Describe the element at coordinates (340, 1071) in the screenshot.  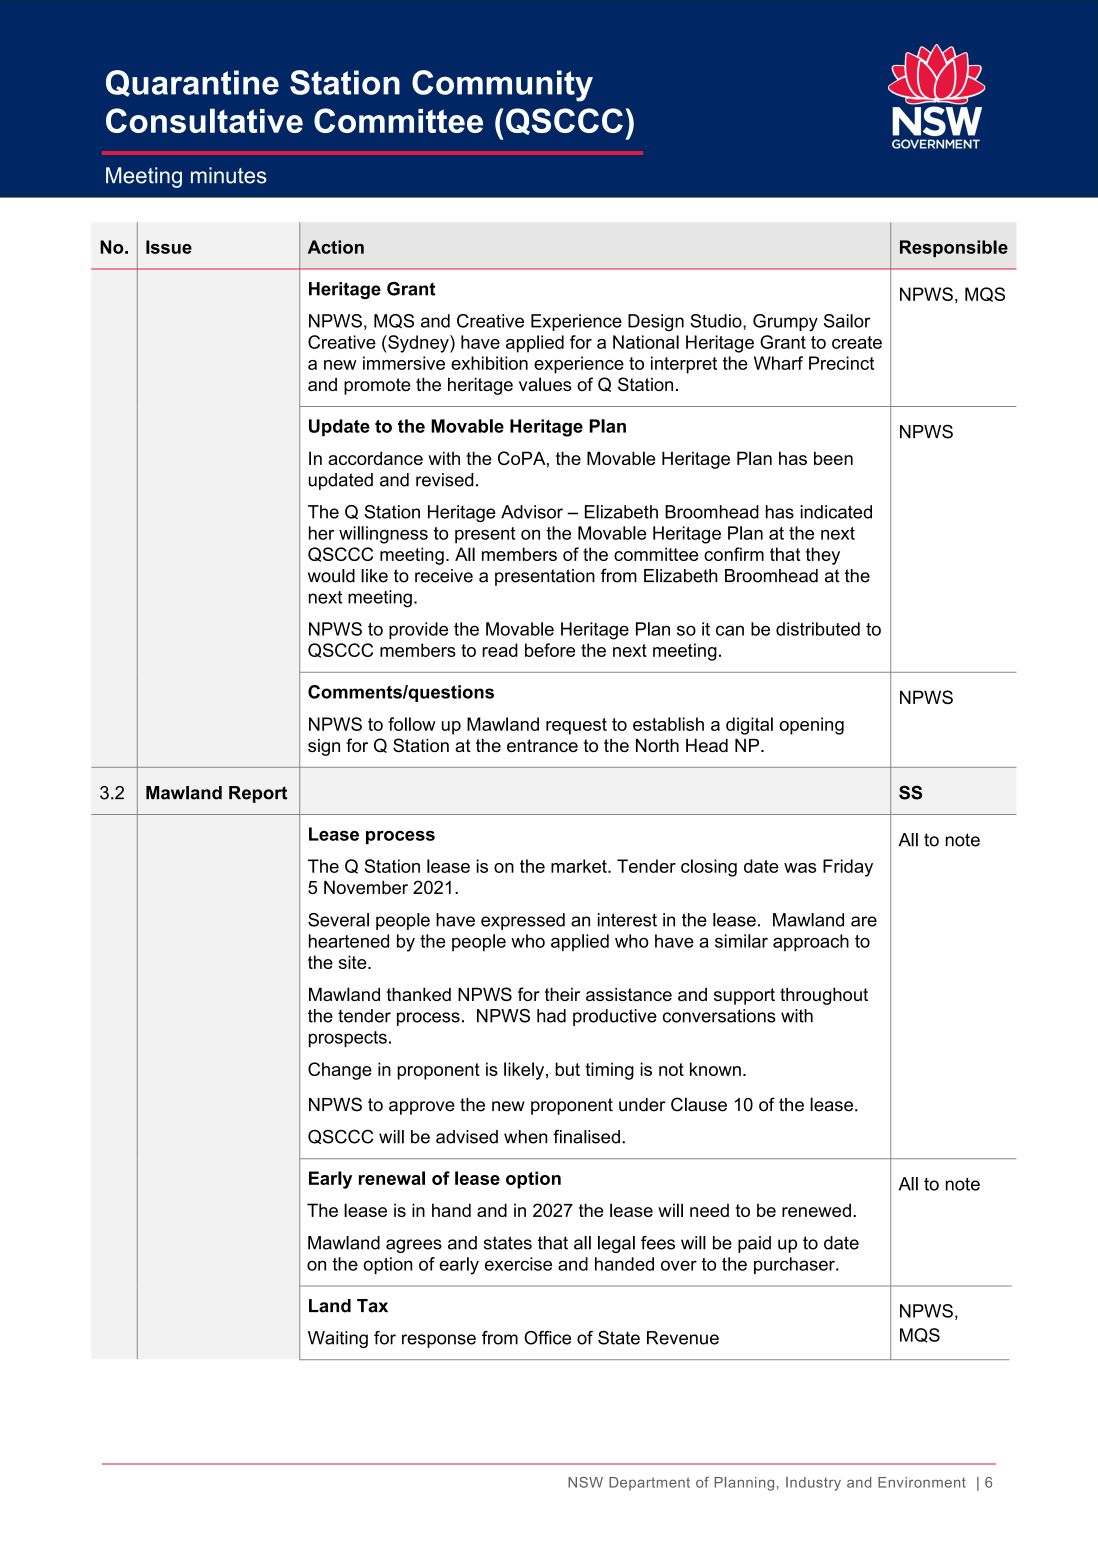
I see `Change` at that location.
